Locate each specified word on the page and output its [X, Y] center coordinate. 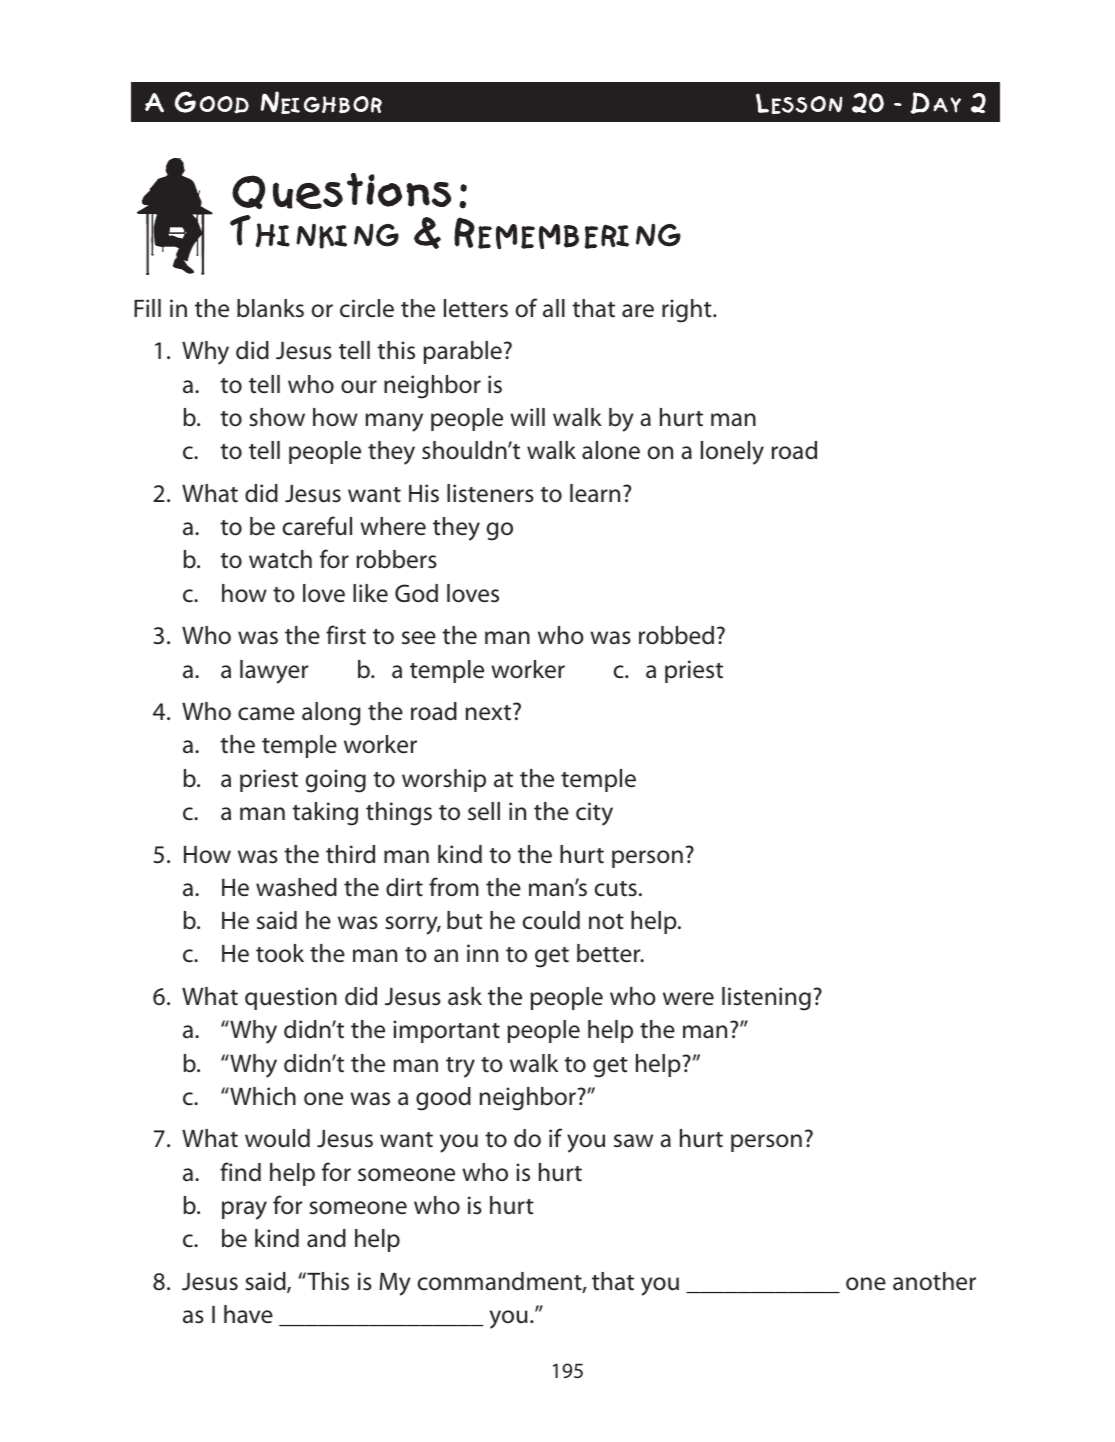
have [248, 1314]
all [554, 308]
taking [325, 814]
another [934, 1281]
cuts [616, 889]
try [460, 1067]
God [416, 593]
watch [280, 559]
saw [633, 1141]
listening [766, 999]
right [688, 311]
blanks [270, 308]
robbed [676, 635]
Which [262, 1096]
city [594, 814]
